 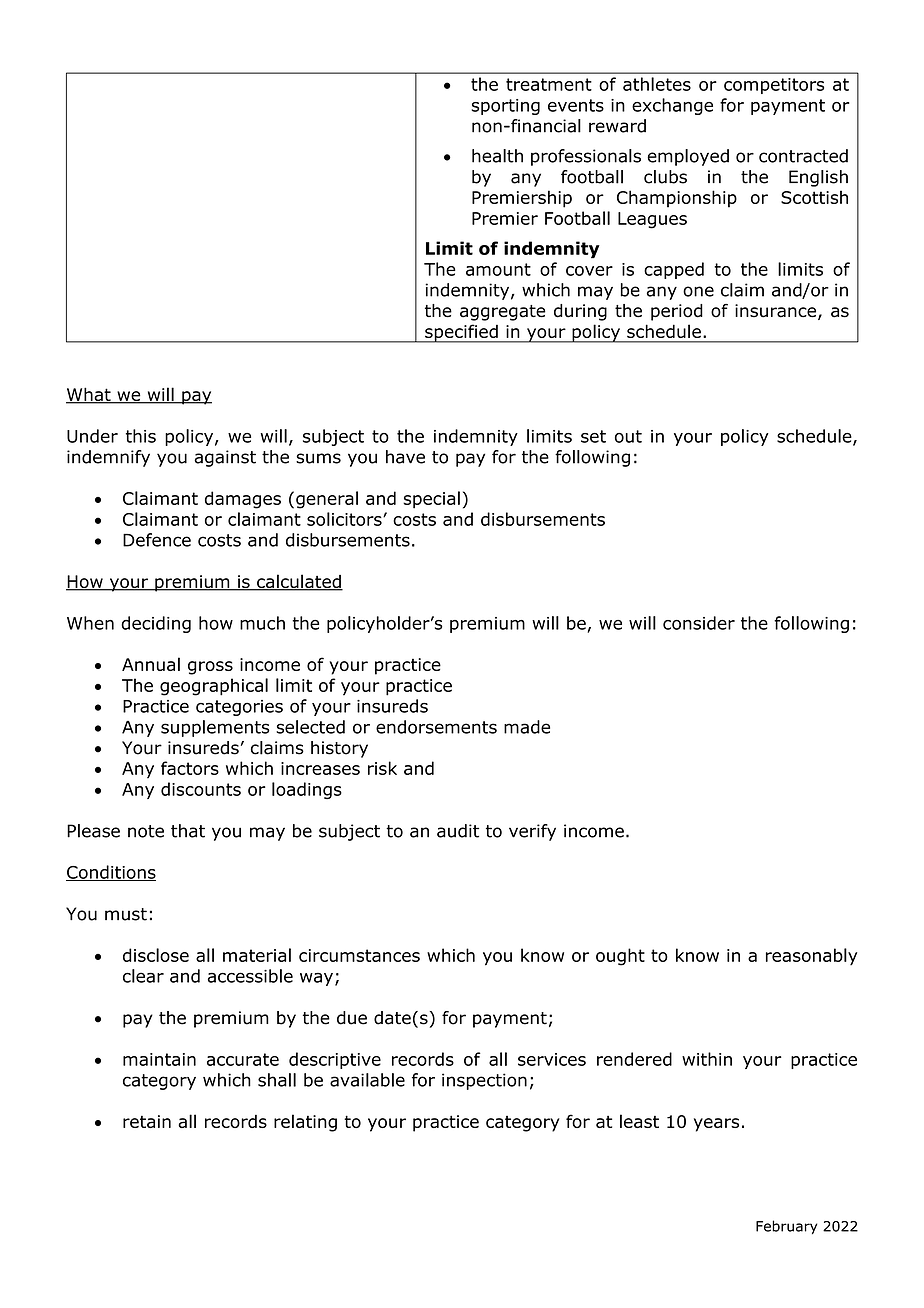 What do you see at coordinates (147, 1121) in the document?
I see `retain` at bounding box center [147, 1121].
